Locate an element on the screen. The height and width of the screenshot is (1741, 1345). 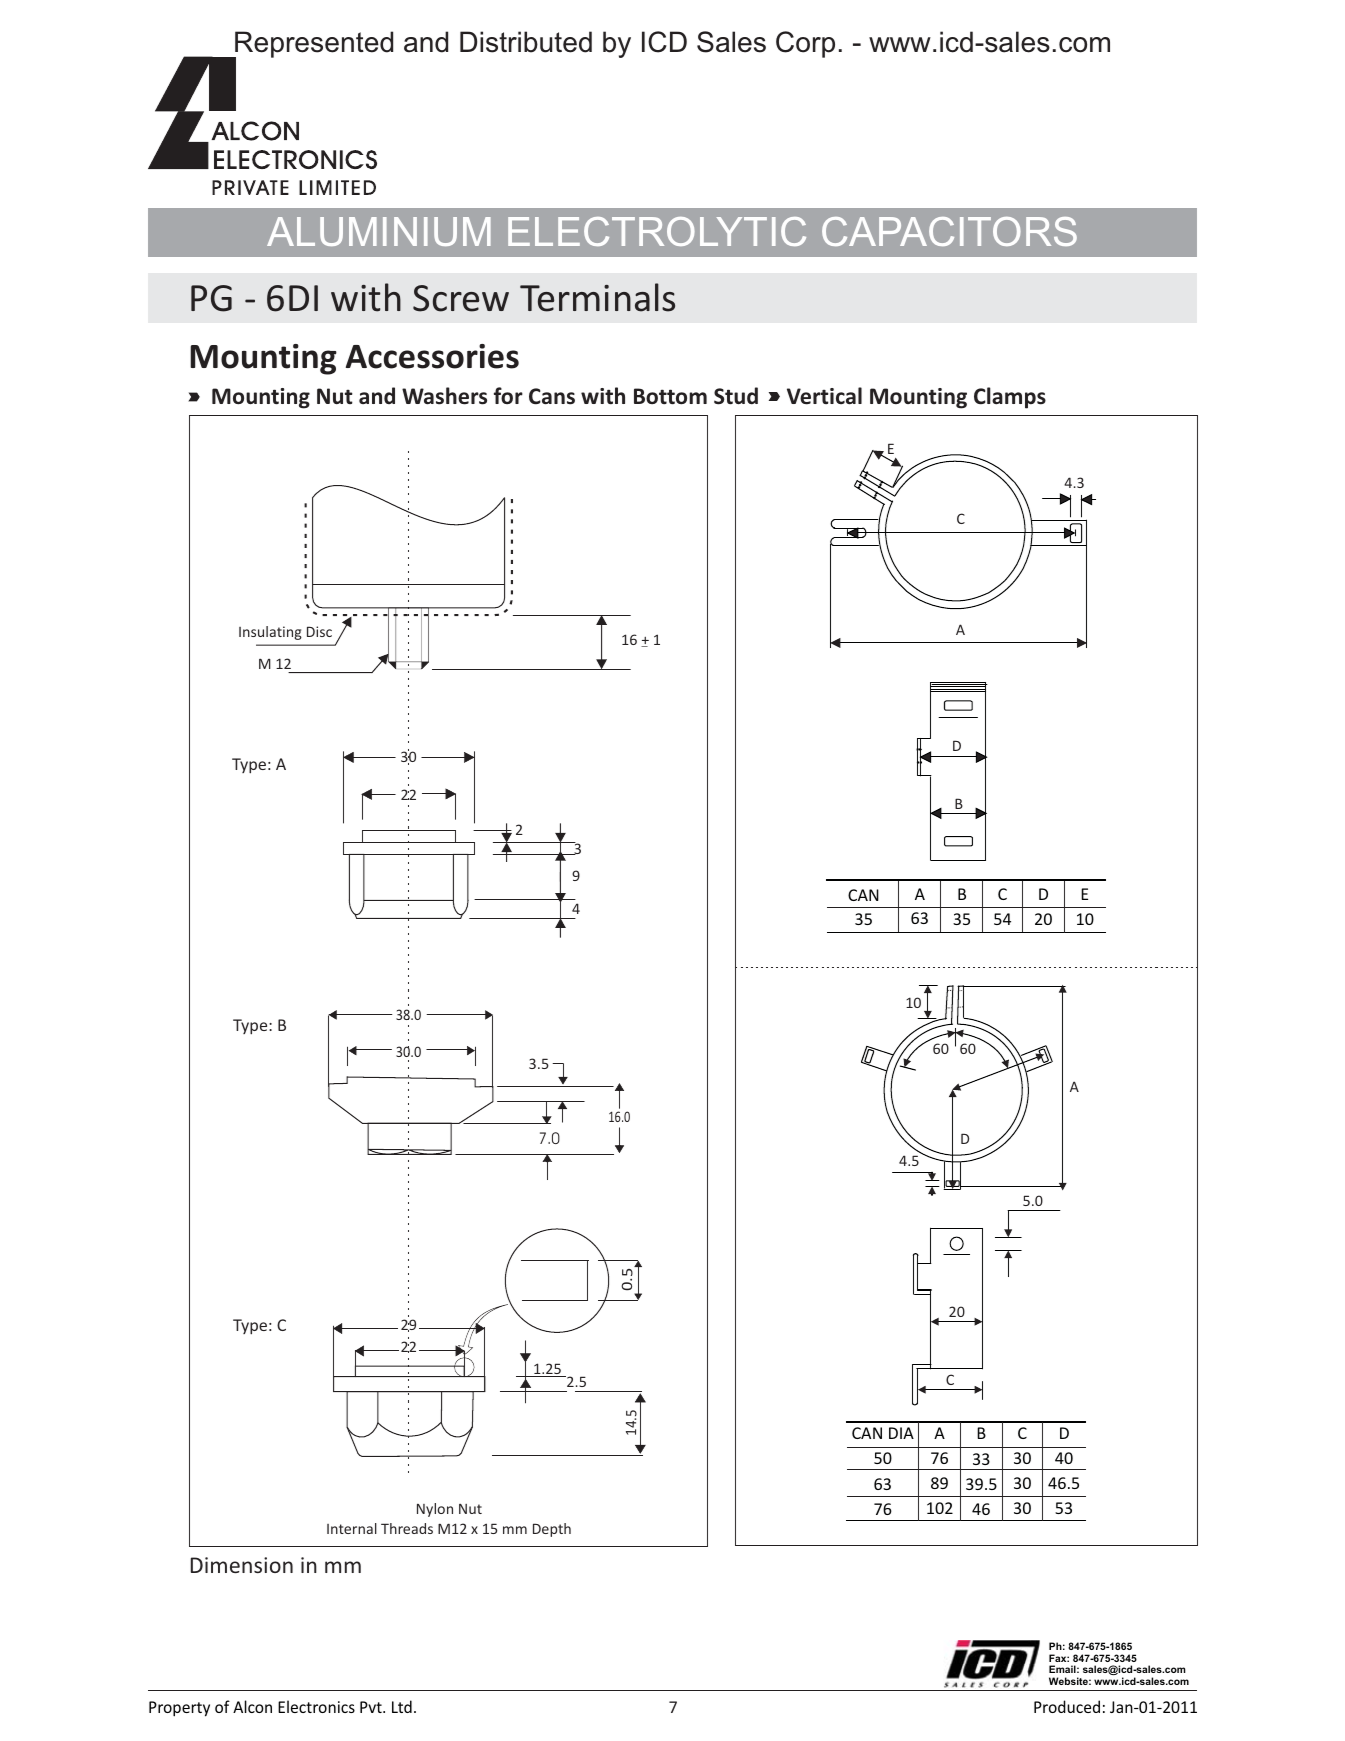
Disc is located at coordinates (319, 631).
